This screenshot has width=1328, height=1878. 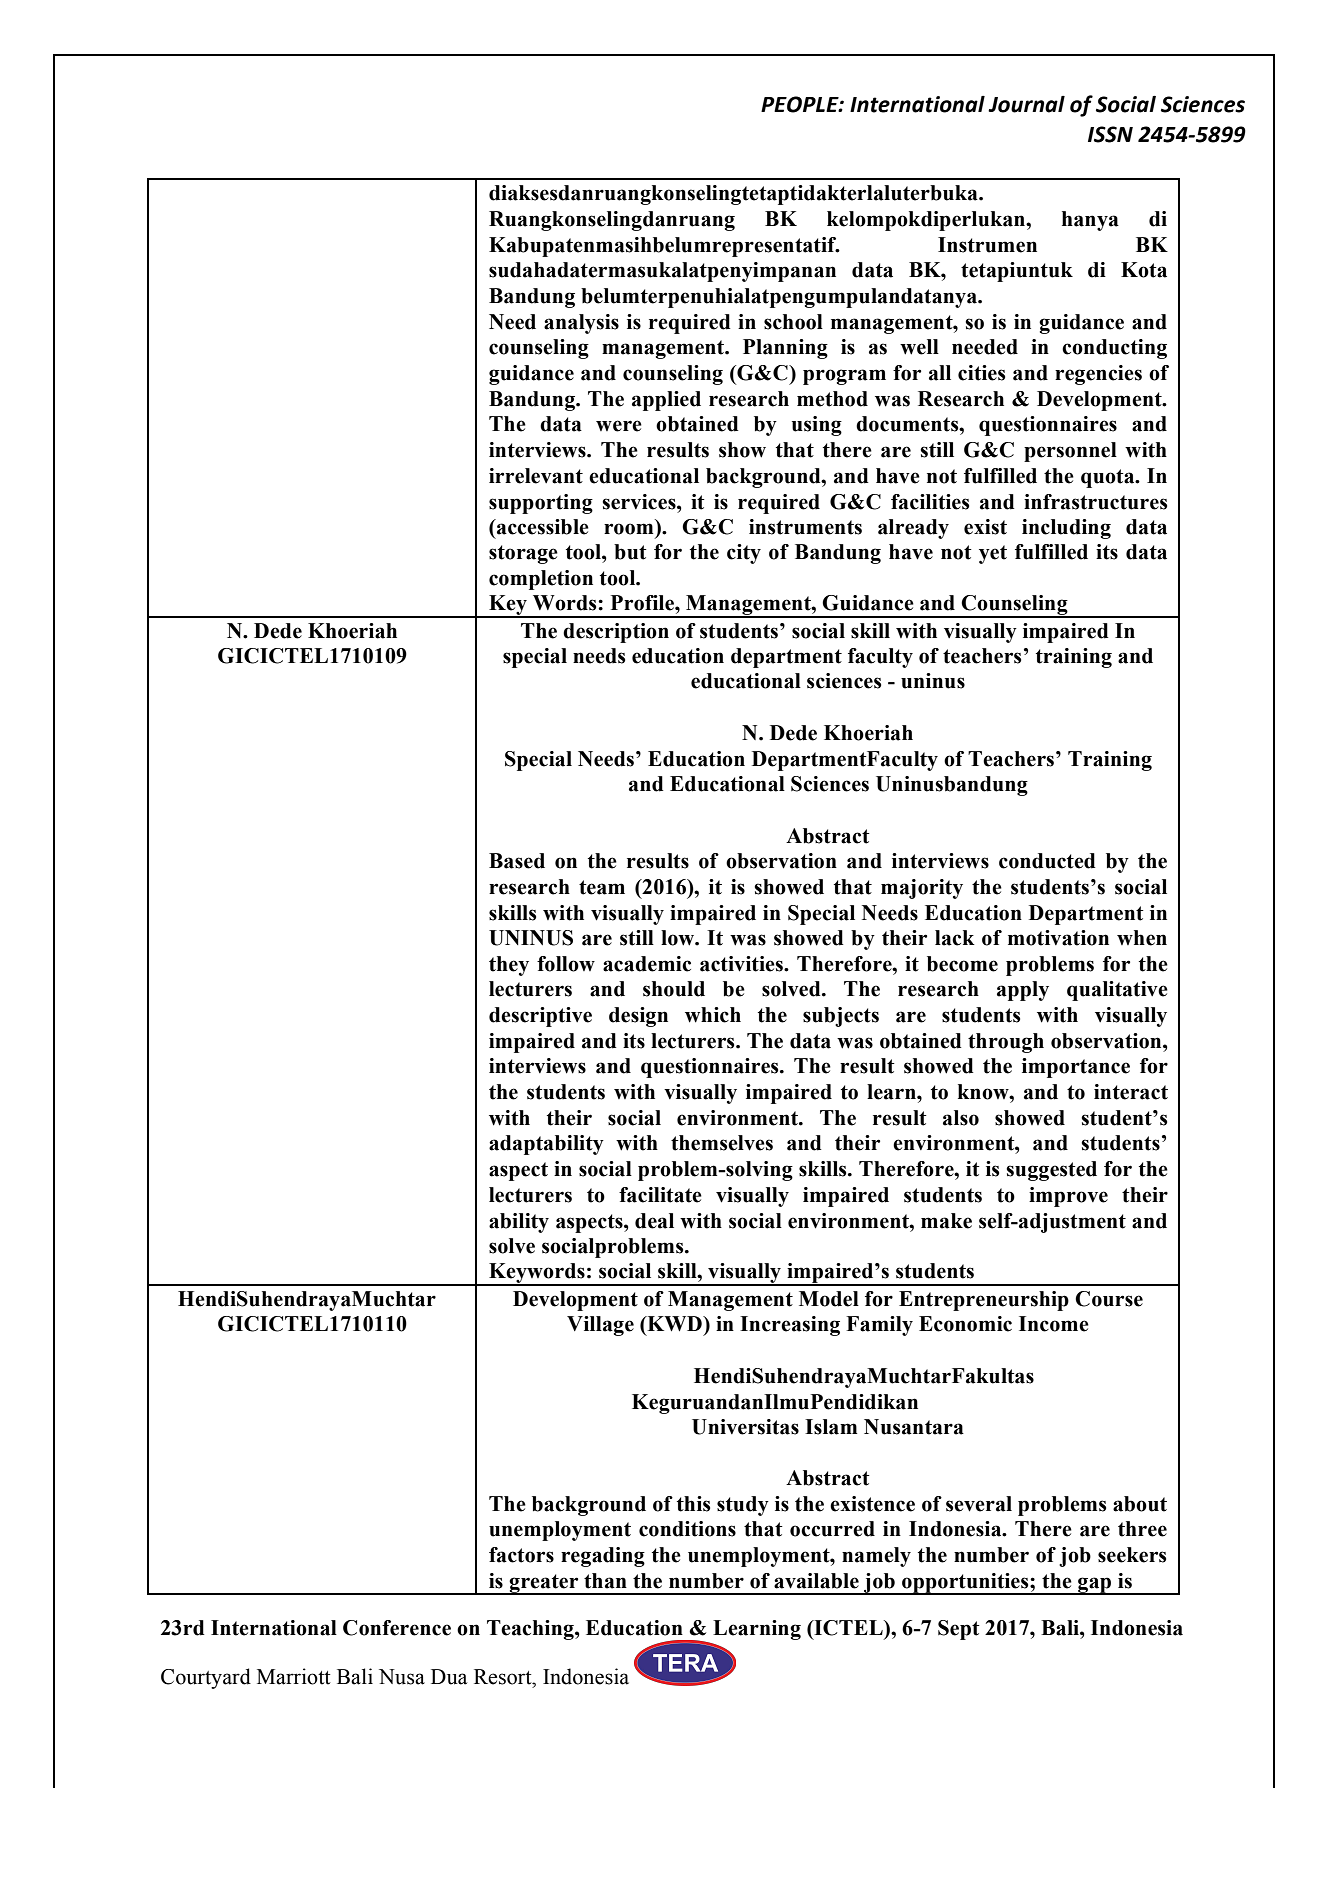 What do you see at coordinates (1047, 861) in the screenshot?
I see `conducted` at bounding box center [1047, 861].
